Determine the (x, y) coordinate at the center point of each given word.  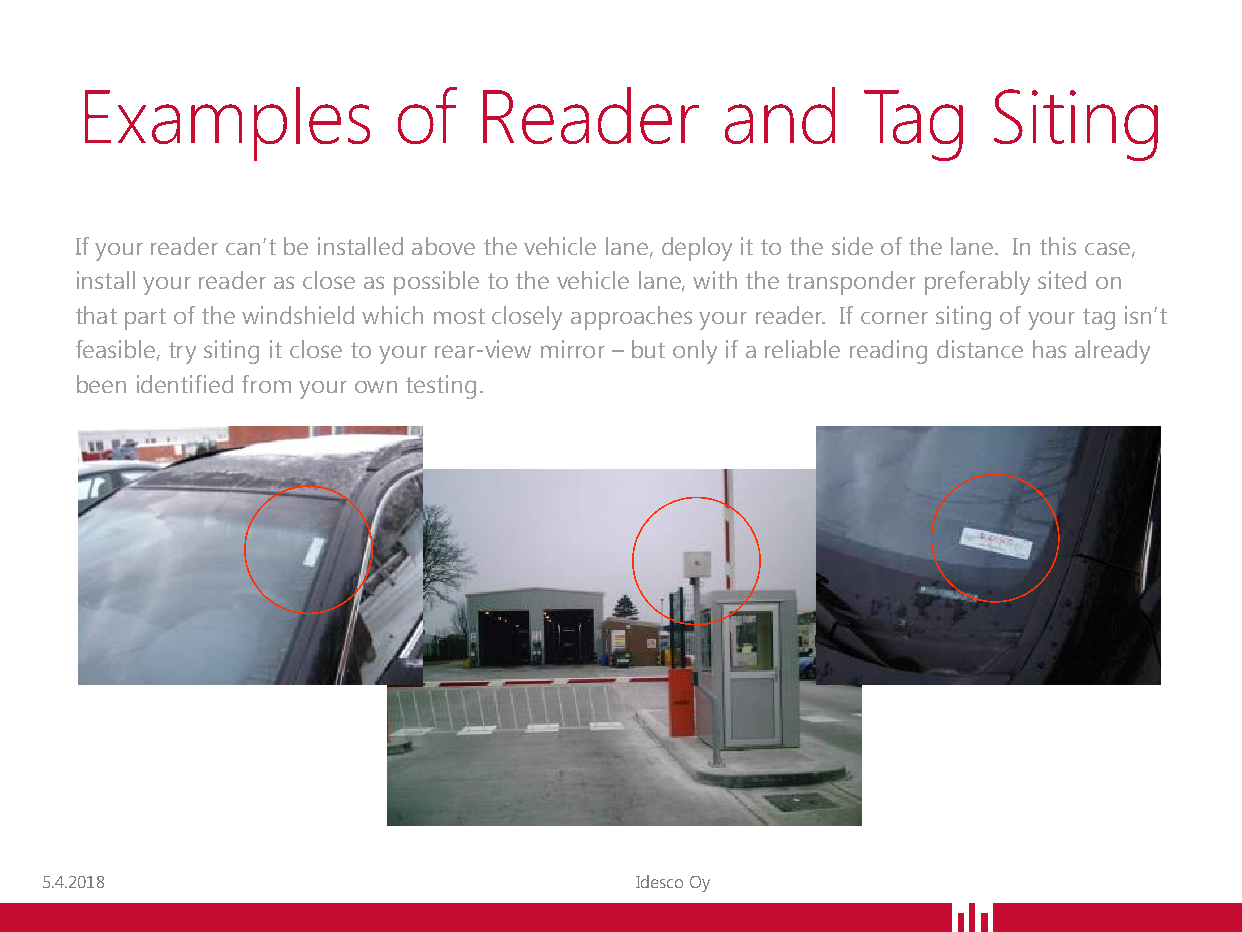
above (443, 246)
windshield (298, 315)
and (780, 115)
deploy (697, 249)
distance (980, 349)
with (715, 280)
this (1058, 246)
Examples (227, 124)
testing (441, 387)
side (852, 246)
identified (185, 384)
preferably (977, 283)
